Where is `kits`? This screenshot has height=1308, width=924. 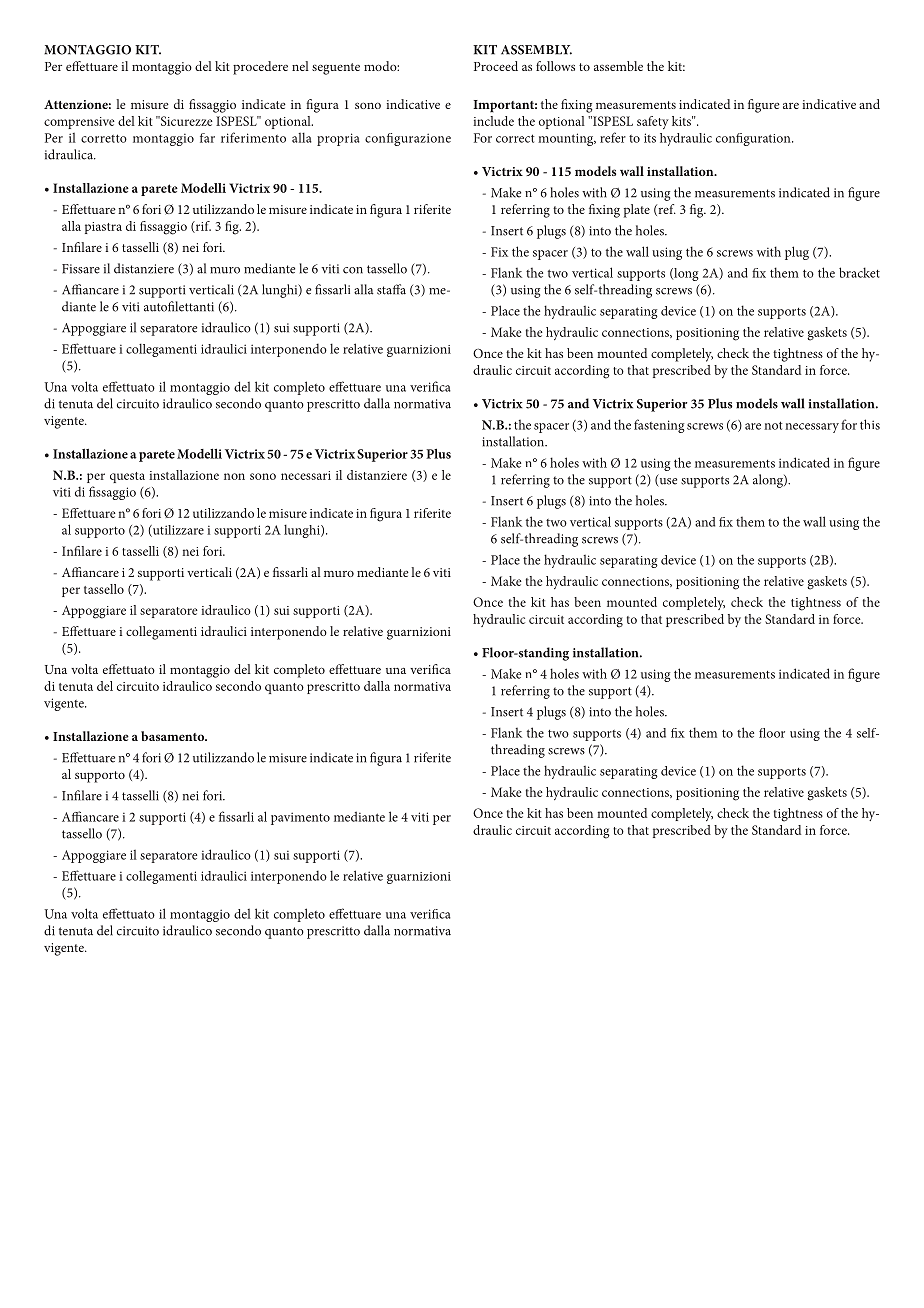 kits is located at coordinates (682, 121).
